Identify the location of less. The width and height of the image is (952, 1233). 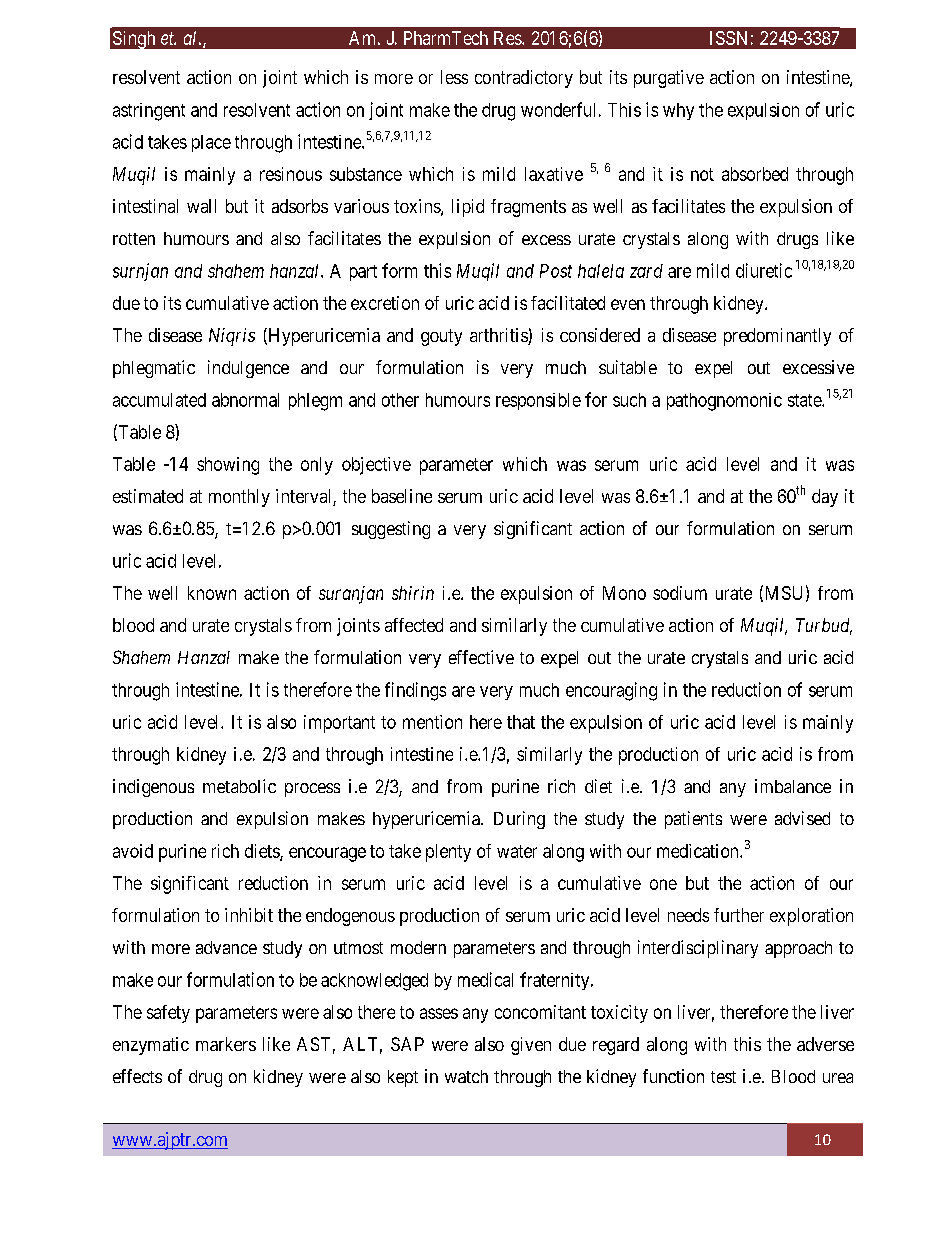
(454, 77).
